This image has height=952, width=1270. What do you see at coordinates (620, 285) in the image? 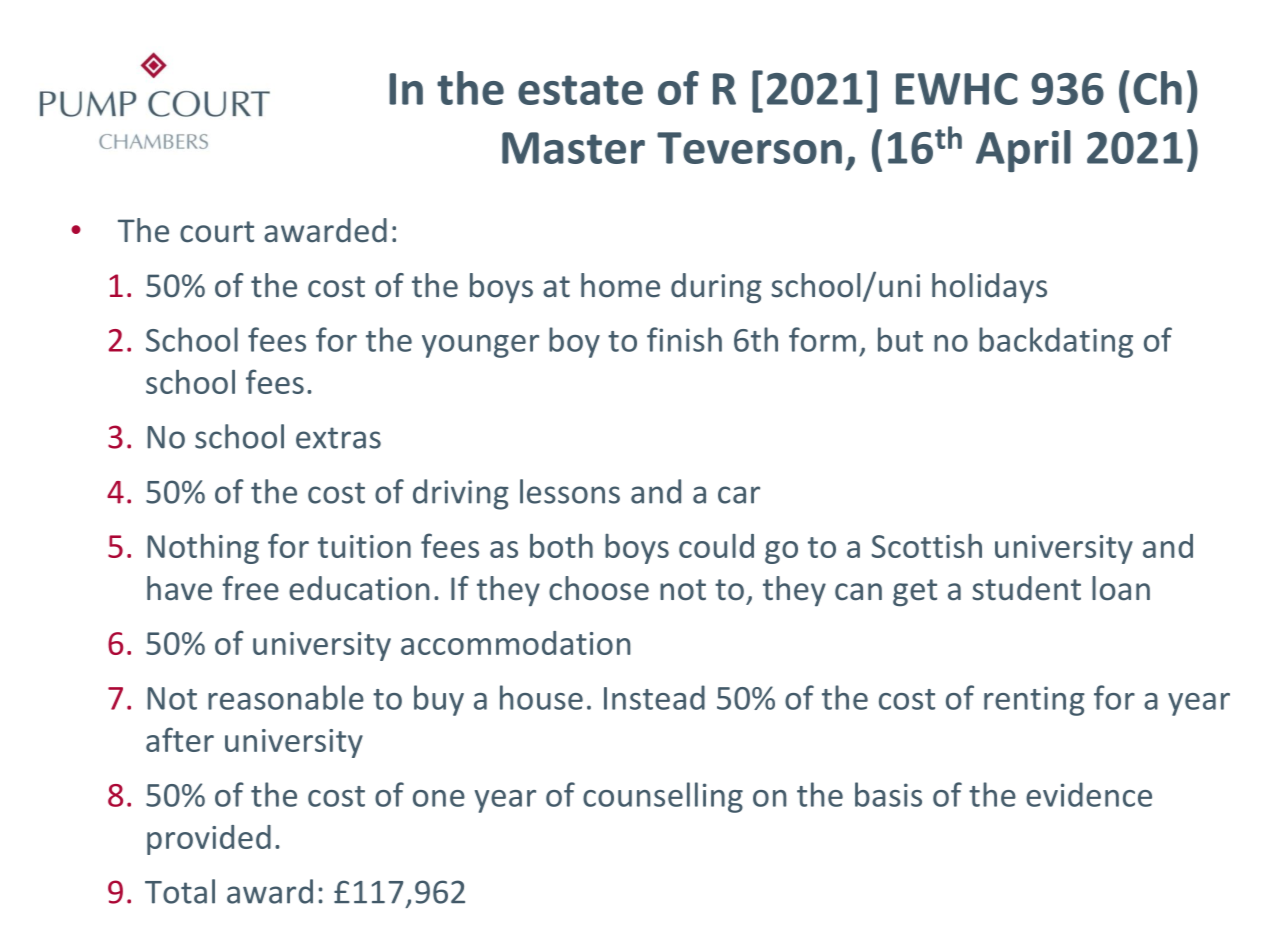
I see `home` at bounding box center [620, 285].
